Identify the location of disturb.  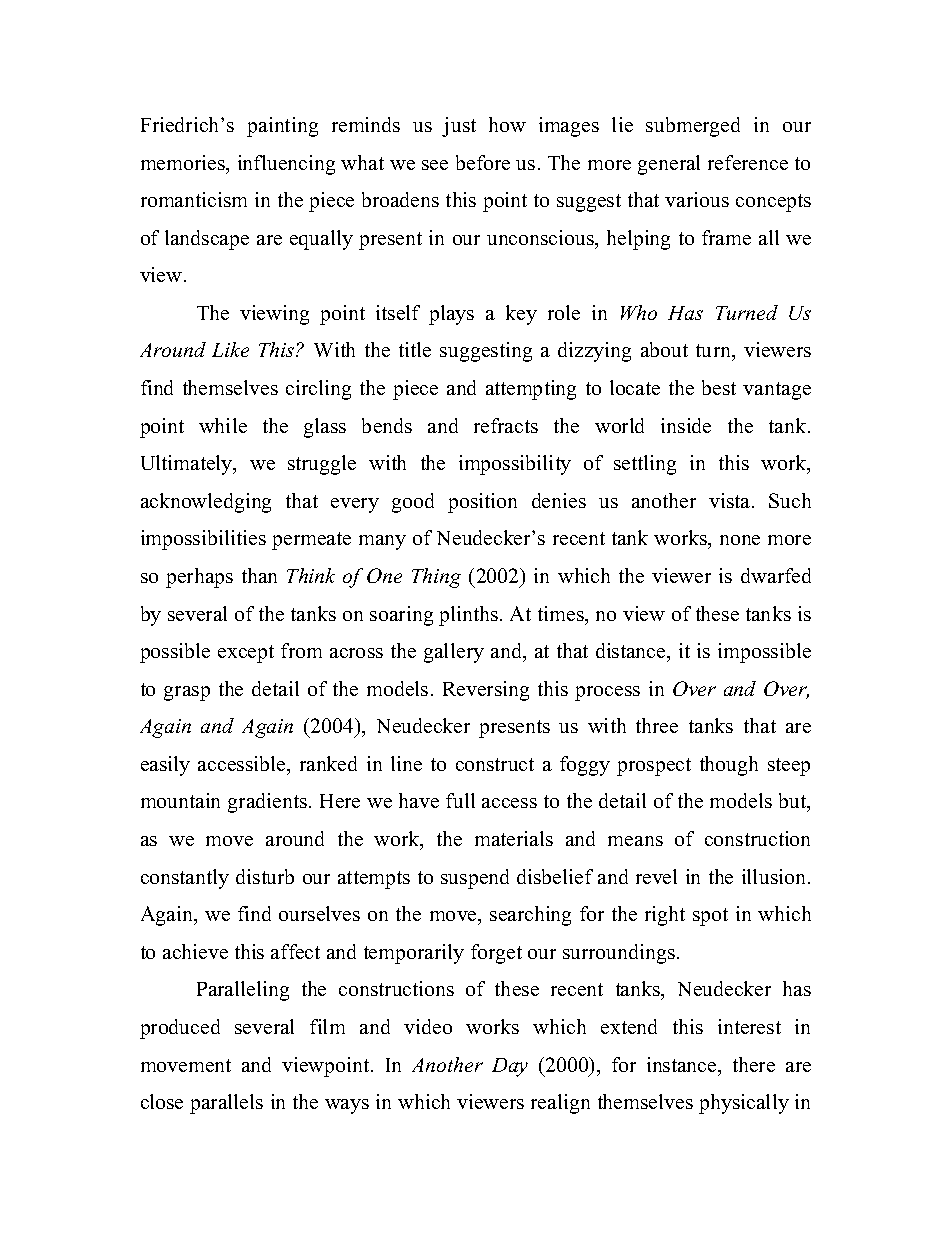
(265, 876).
